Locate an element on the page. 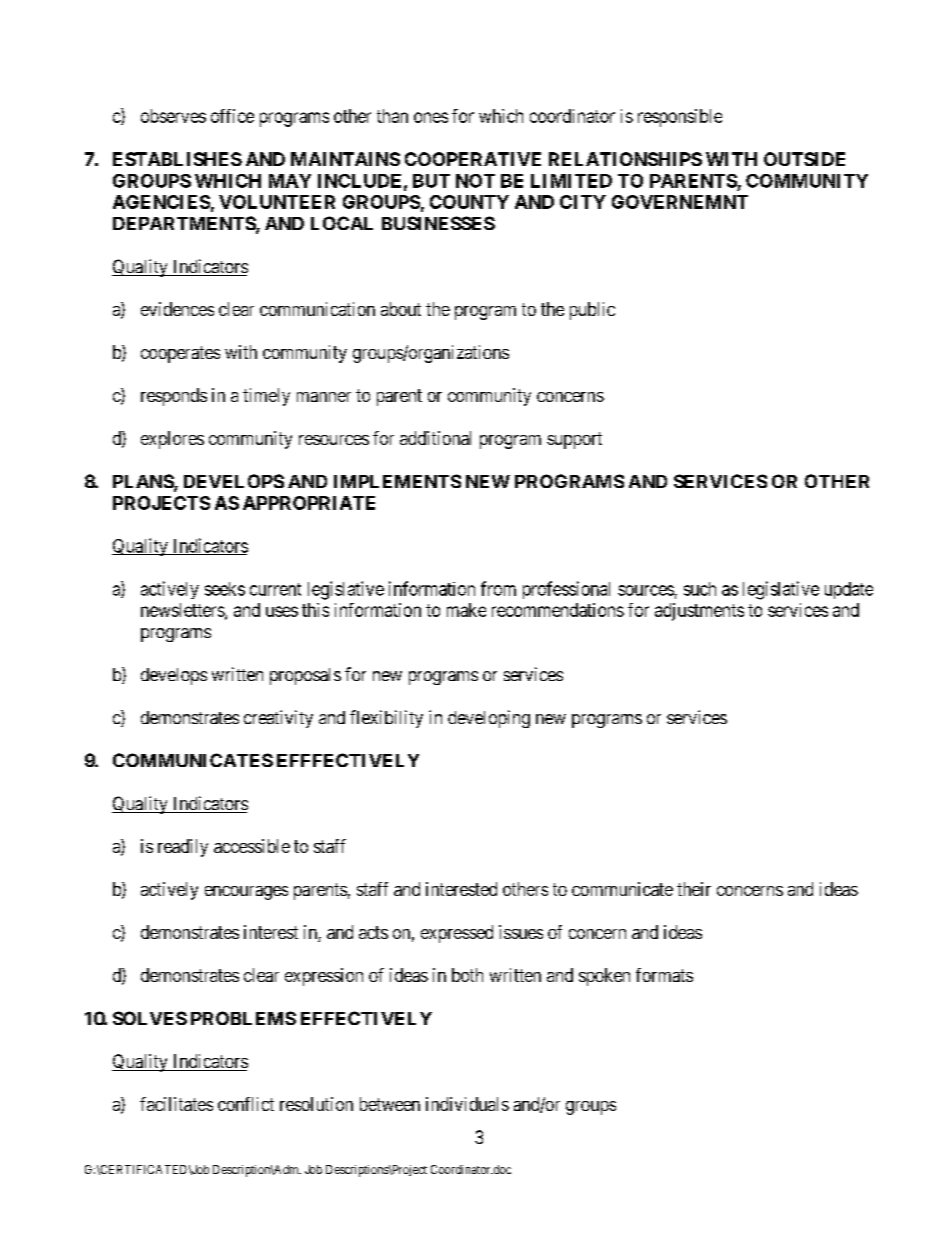 The width and height of the document is (952, 1233). COOPERATIVE is located at coordinates (473, 159).
